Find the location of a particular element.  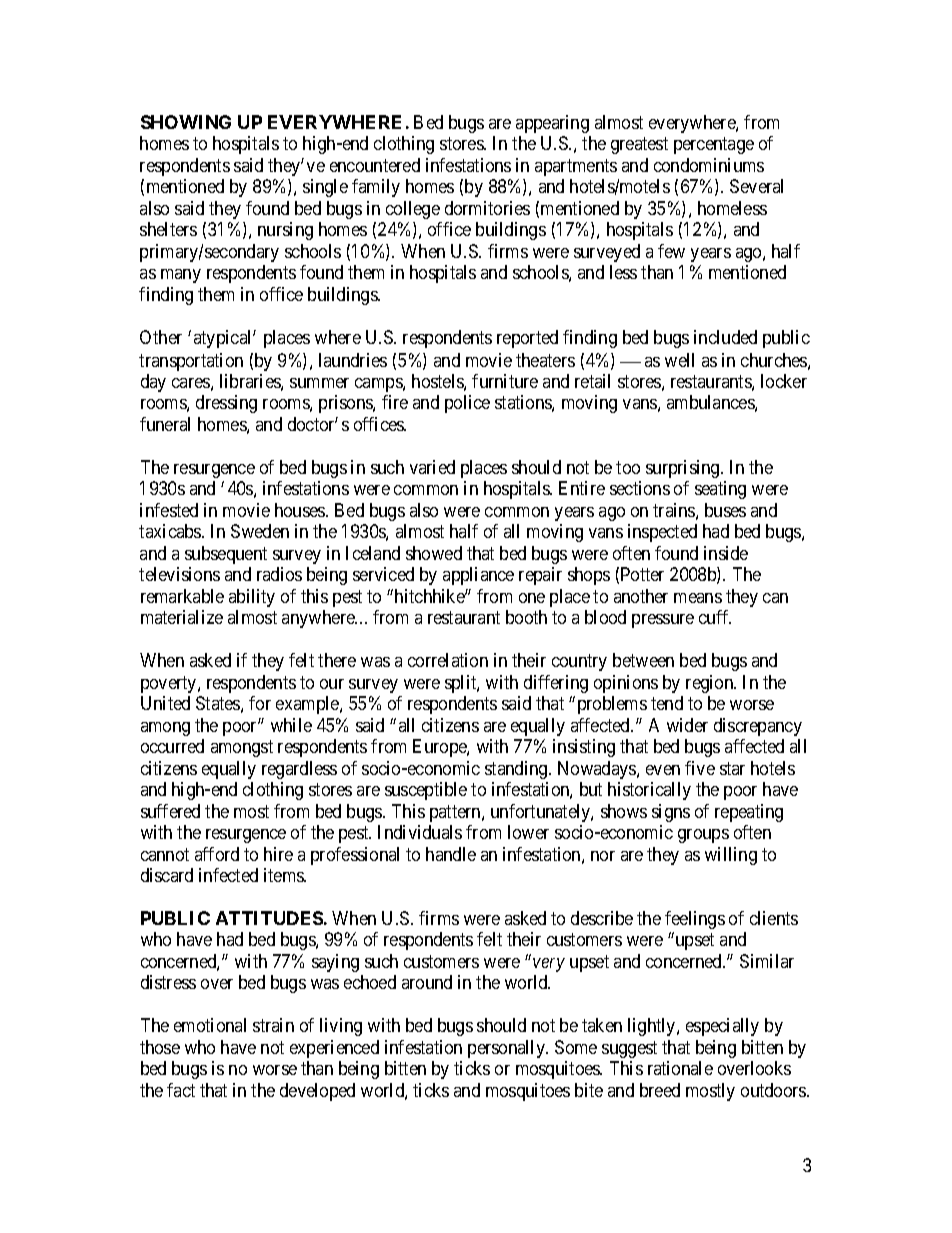

afford is located at coordinates (217, 854).
